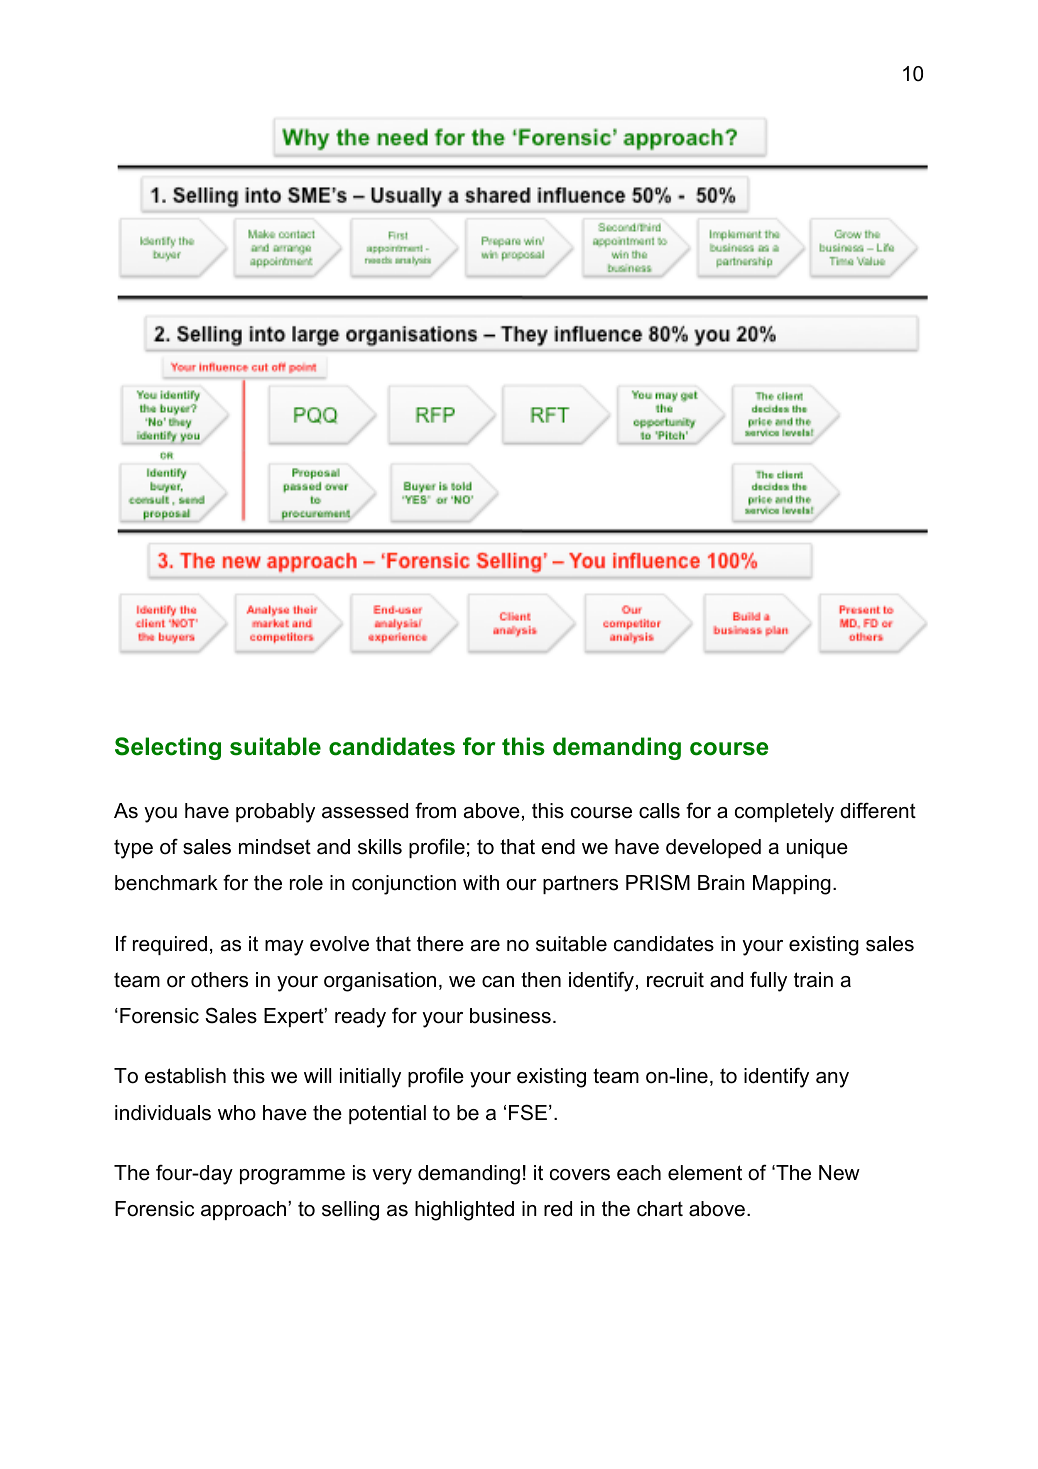 The width and height of the image is (1038, 1469). I want to click on initially, so click(370, 1078).
